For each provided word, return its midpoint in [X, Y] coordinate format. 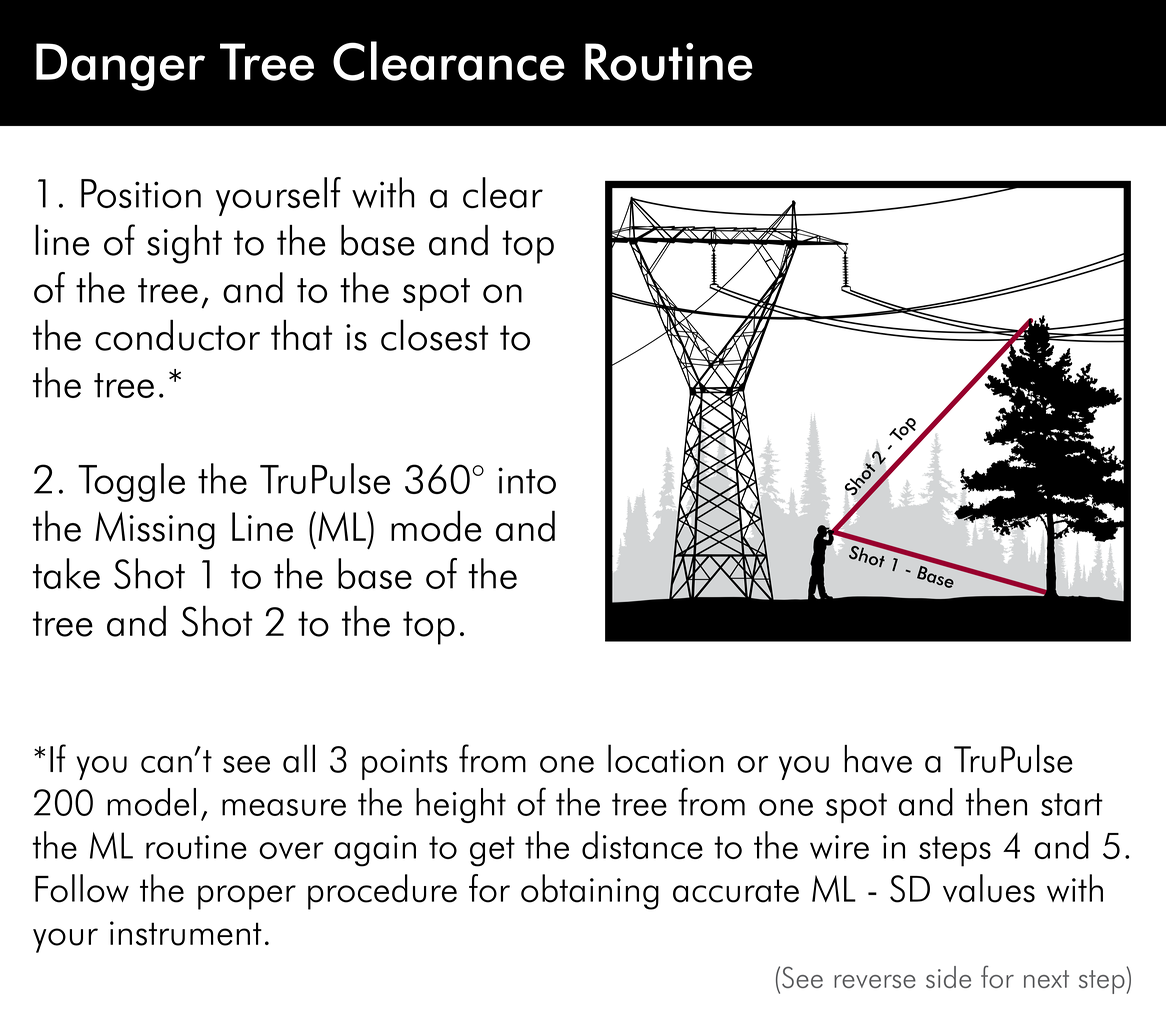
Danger [120, 67]
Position [141, 193]
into [527, 480]
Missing [155, 531]
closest [434, 335]
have [878, 759]
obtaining [590, 892]
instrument [186, 933]
